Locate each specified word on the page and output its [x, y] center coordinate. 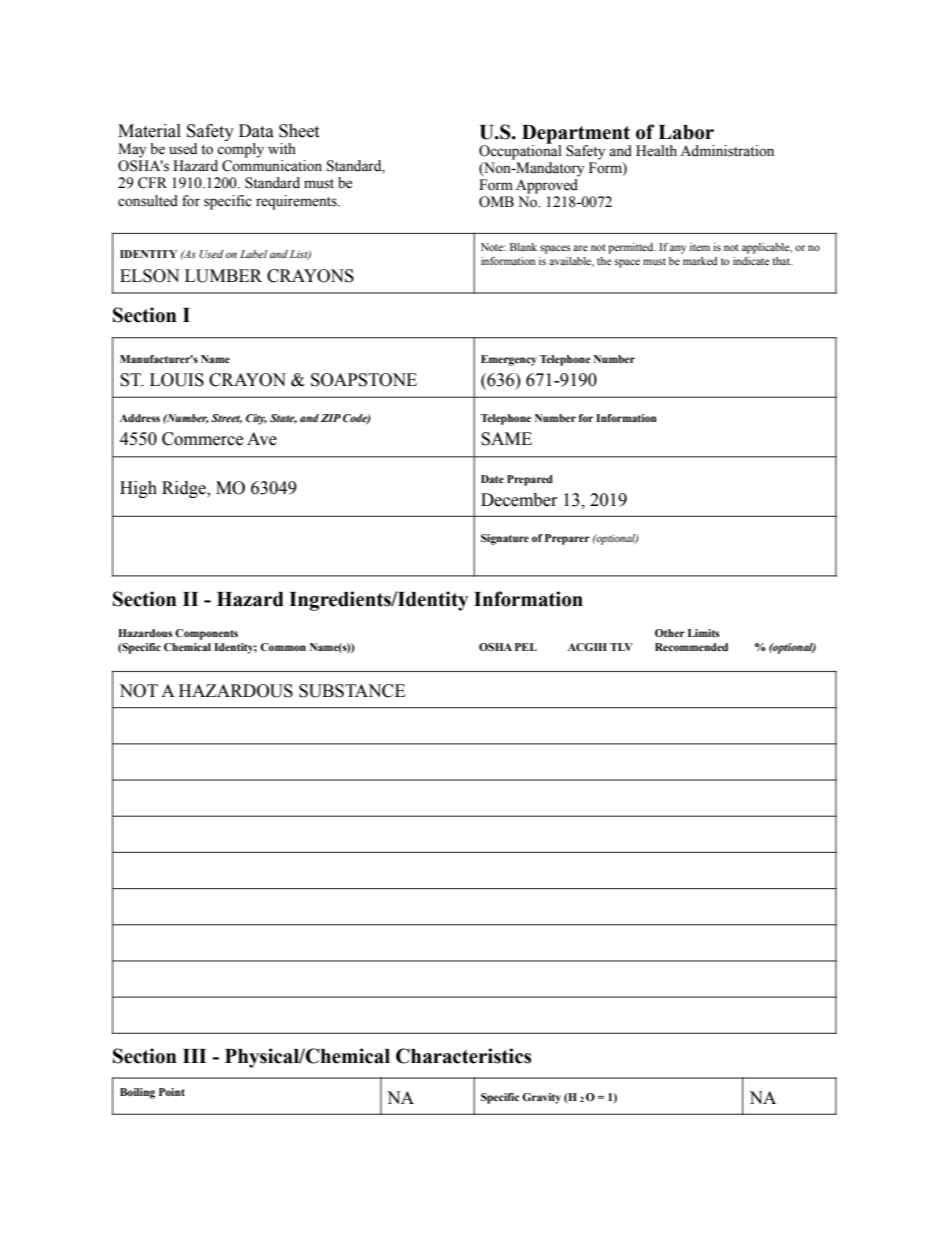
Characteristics [463, 1056]
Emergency [509, 360]
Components [206, 634]
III [194, 1056]
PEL [526, 647]
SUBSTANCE [352, 691]
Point [172, 1092]
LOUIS [177, 380]
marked [700, 261]
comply [240, 150]
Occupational [520, 151]
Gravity [541, 1098]
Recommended [691, 647]
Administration [727, 151]
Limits [704, 633]
